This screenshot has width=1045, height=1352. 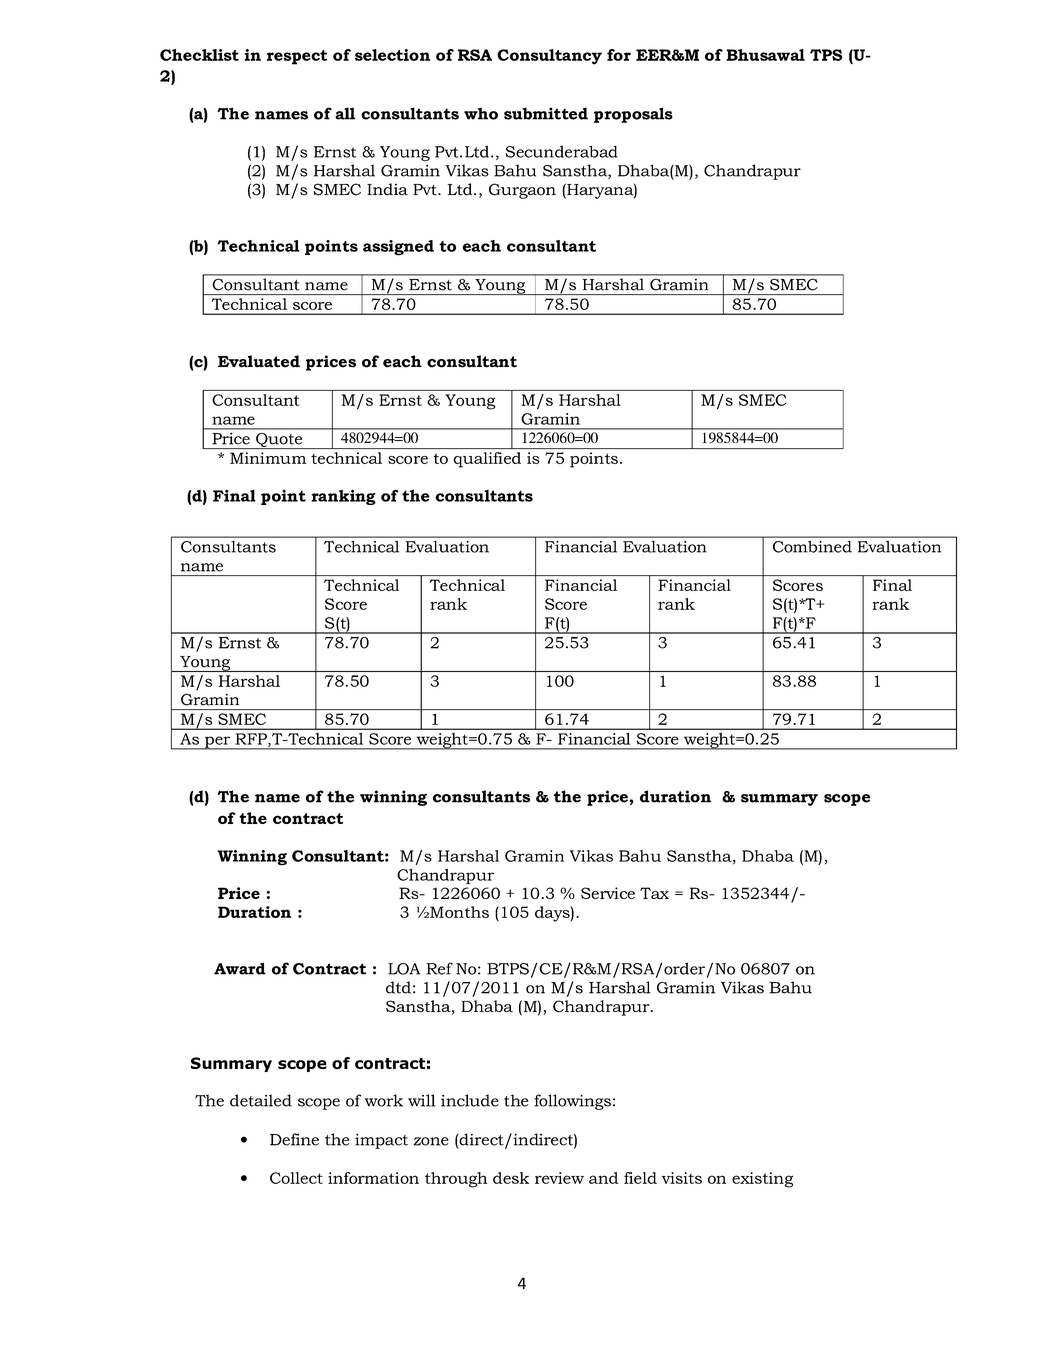 I want to click on existing, so click(x=762, y=1180).
